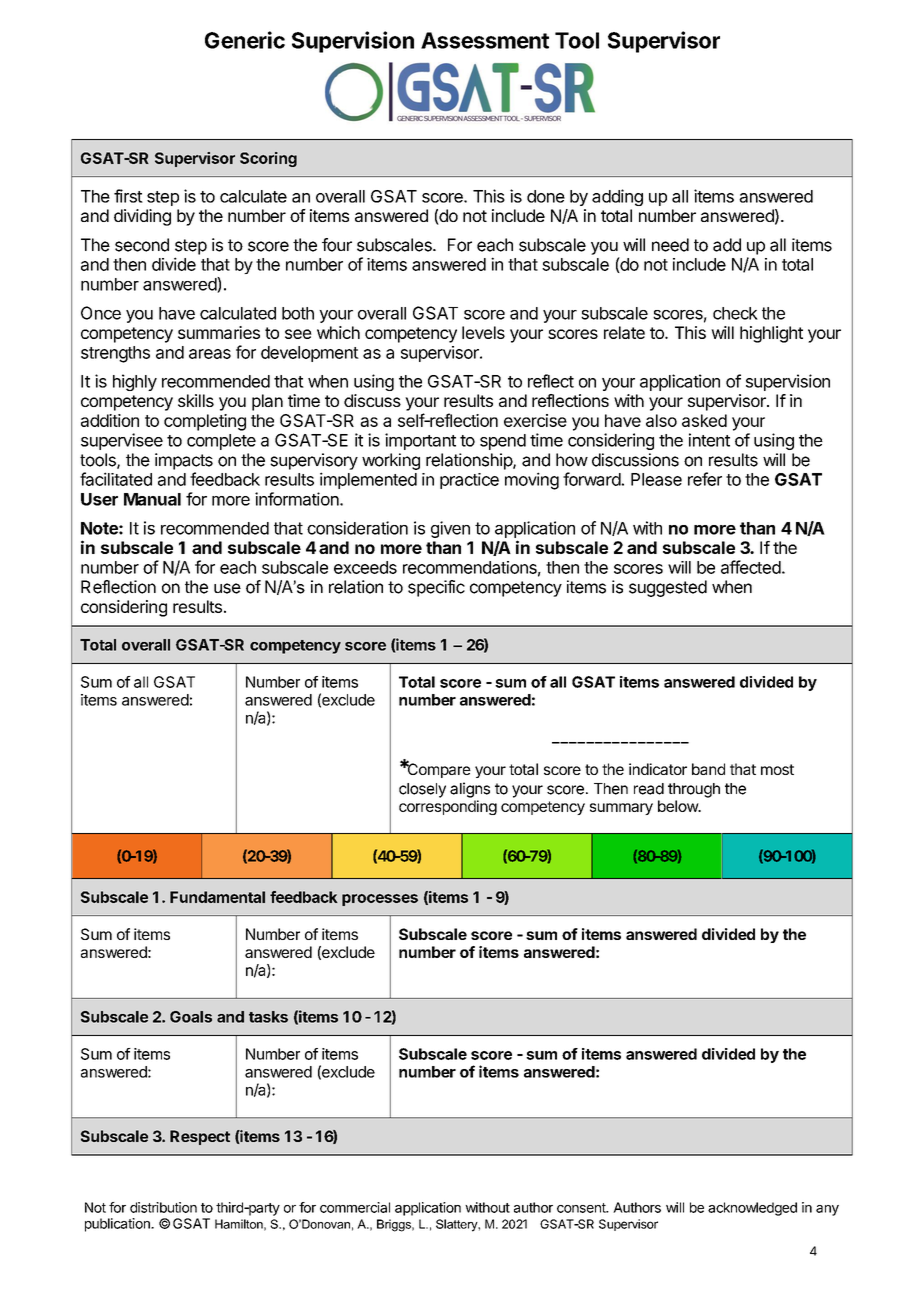 This page has width=924, height=1307. Describe the element at coordinates (752, 1209) in the page. I see `acknowledged` at that location.
